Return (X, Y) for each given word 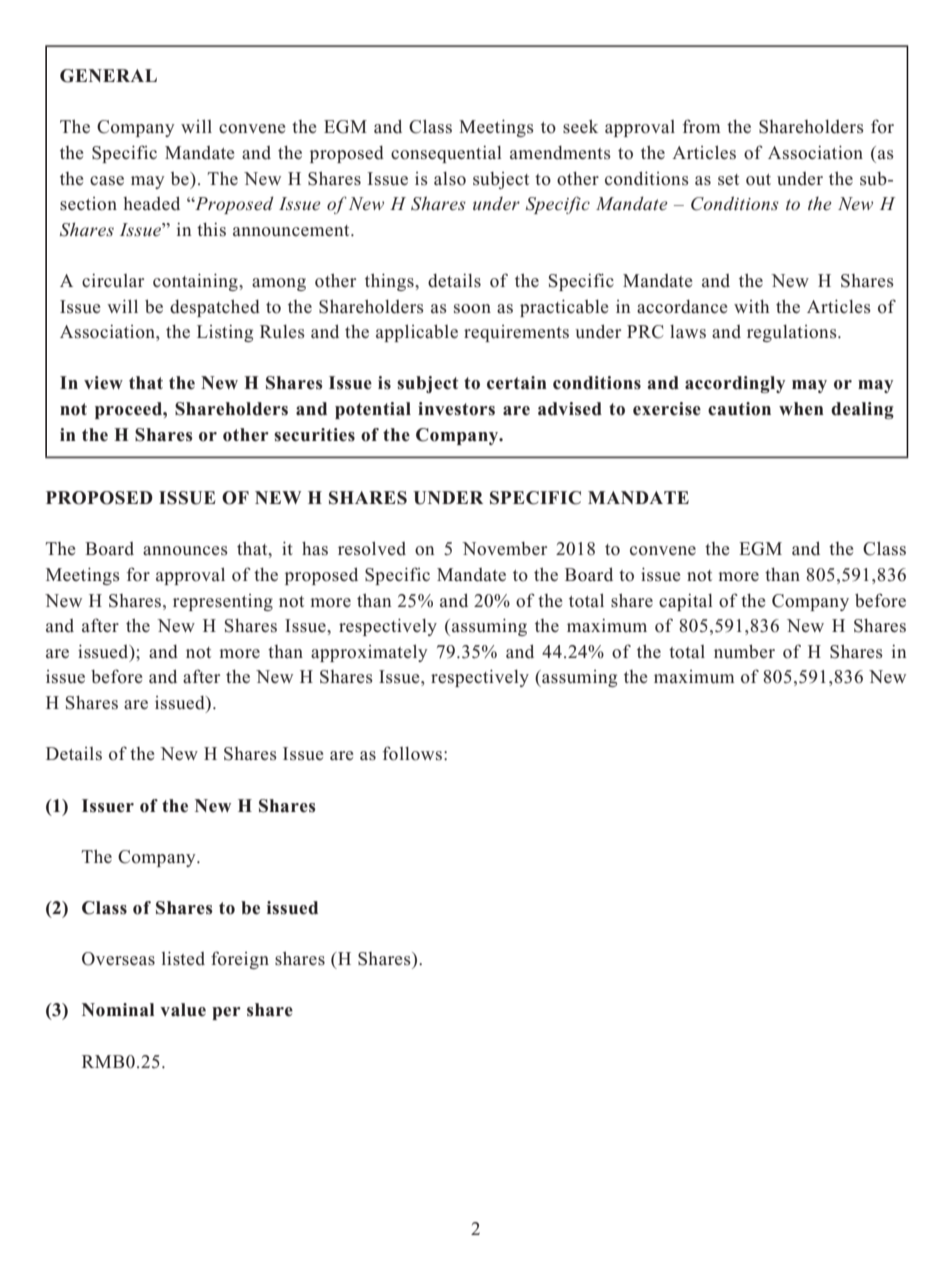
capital (686, 602)
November (504, 549)
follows (412, 753)
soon (472, 309)
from (702, 126)
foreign (240, 960)
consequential (446, 154)
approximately (369, 653)
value (183, 1010)
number (744, 651)
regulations (793, 333)
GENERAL (108, 76)
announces (185, 551)
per (226, 1013)
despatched (215, 308)
